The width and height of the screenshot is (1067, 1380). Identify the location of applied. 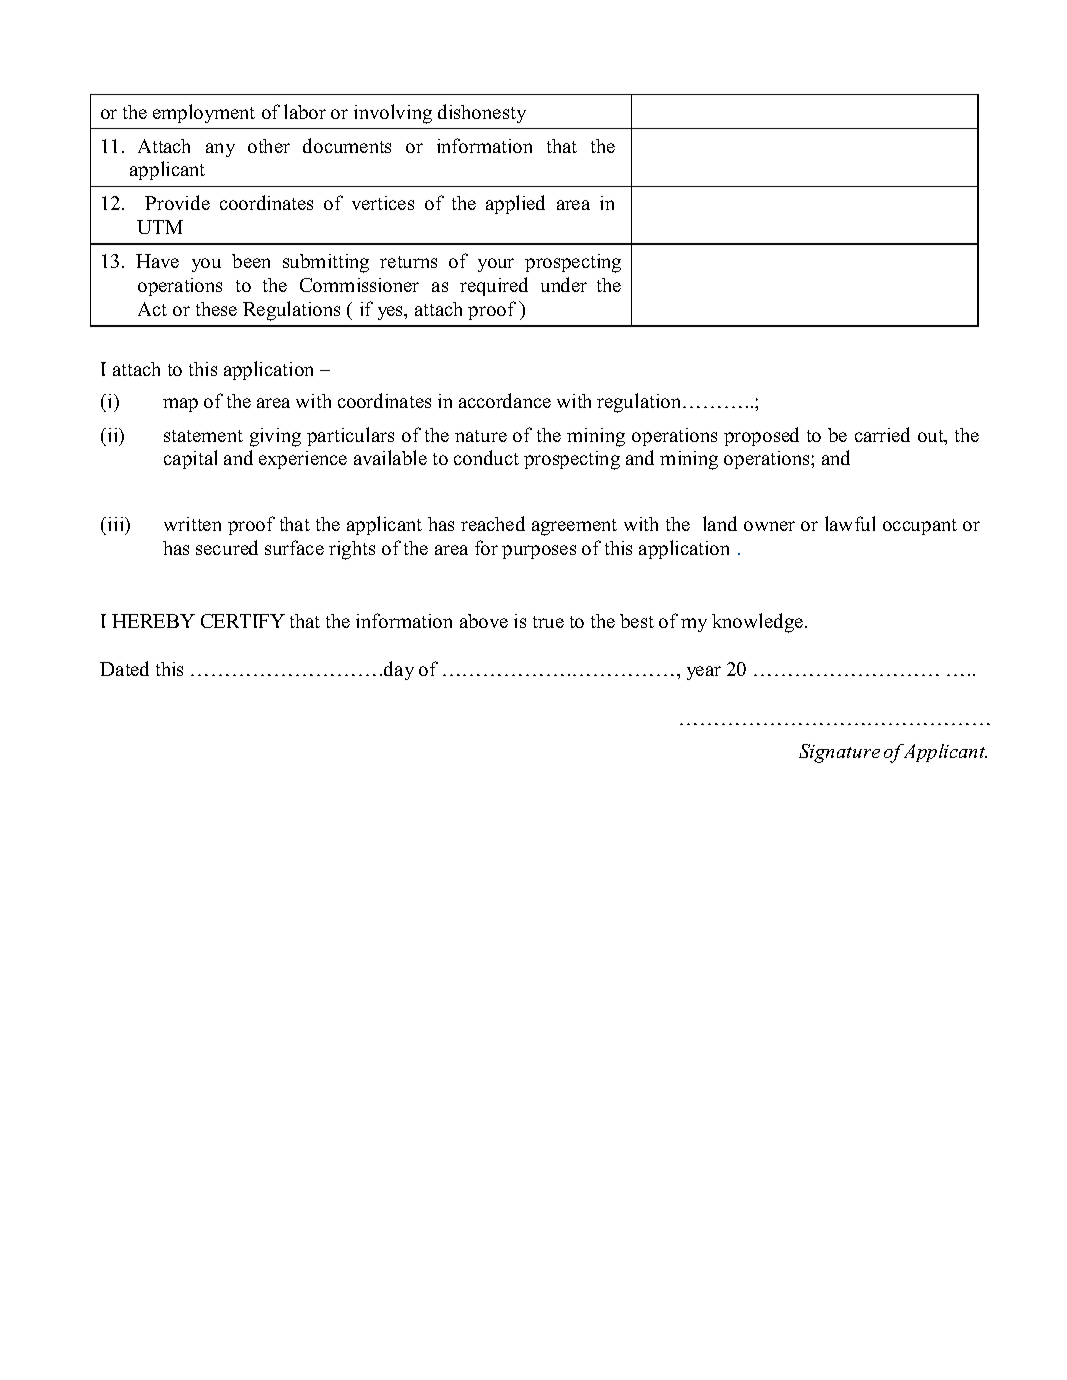
(515, 204).
